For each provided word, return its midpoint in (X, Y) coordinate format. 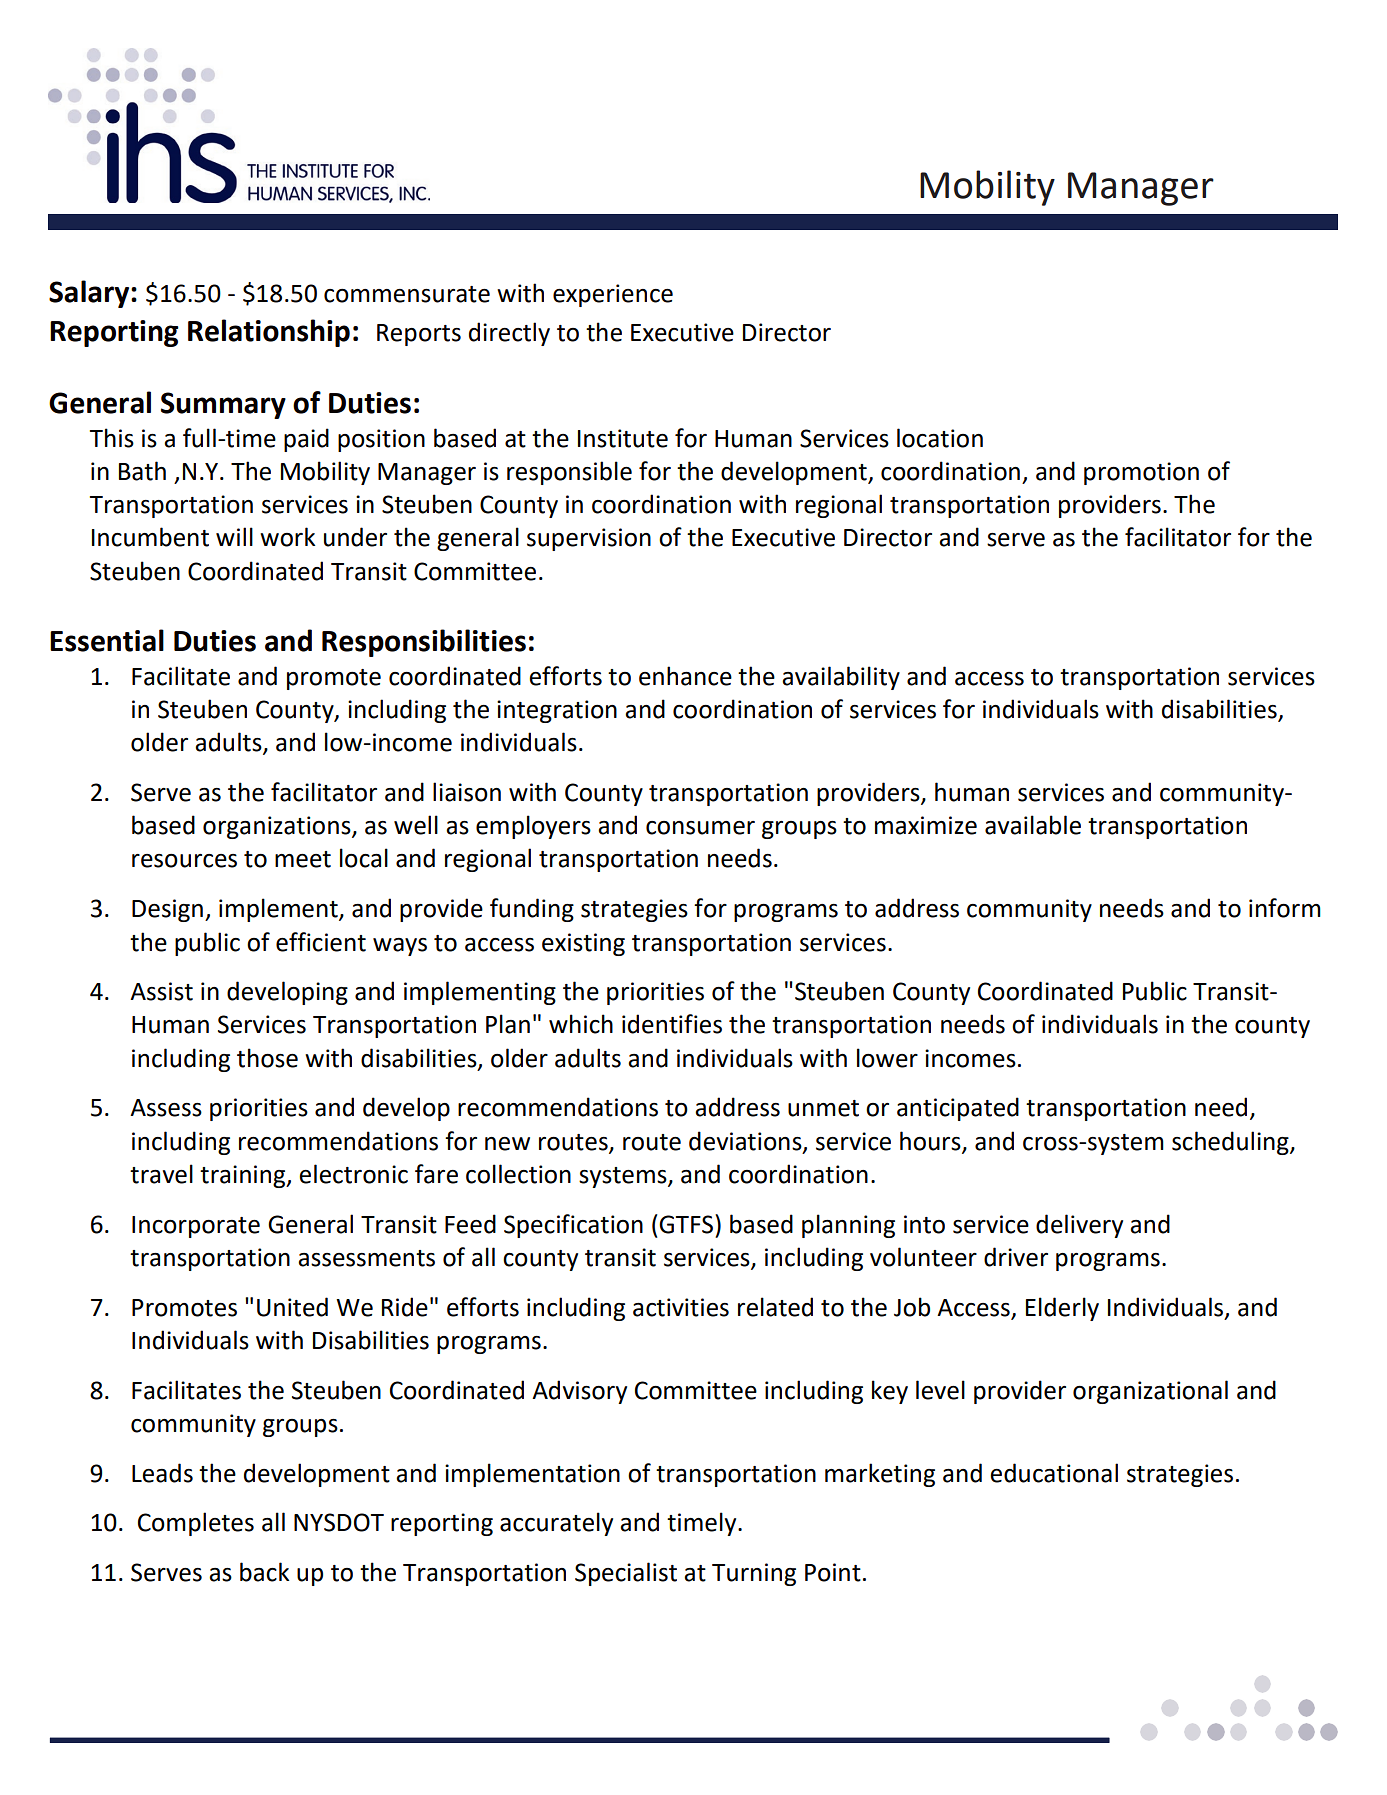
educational (1054, 1473)
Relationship (269, 333)
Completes (196, 1524)
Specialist (626, 1574)
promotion (1141, 473)
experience (613, 295)
